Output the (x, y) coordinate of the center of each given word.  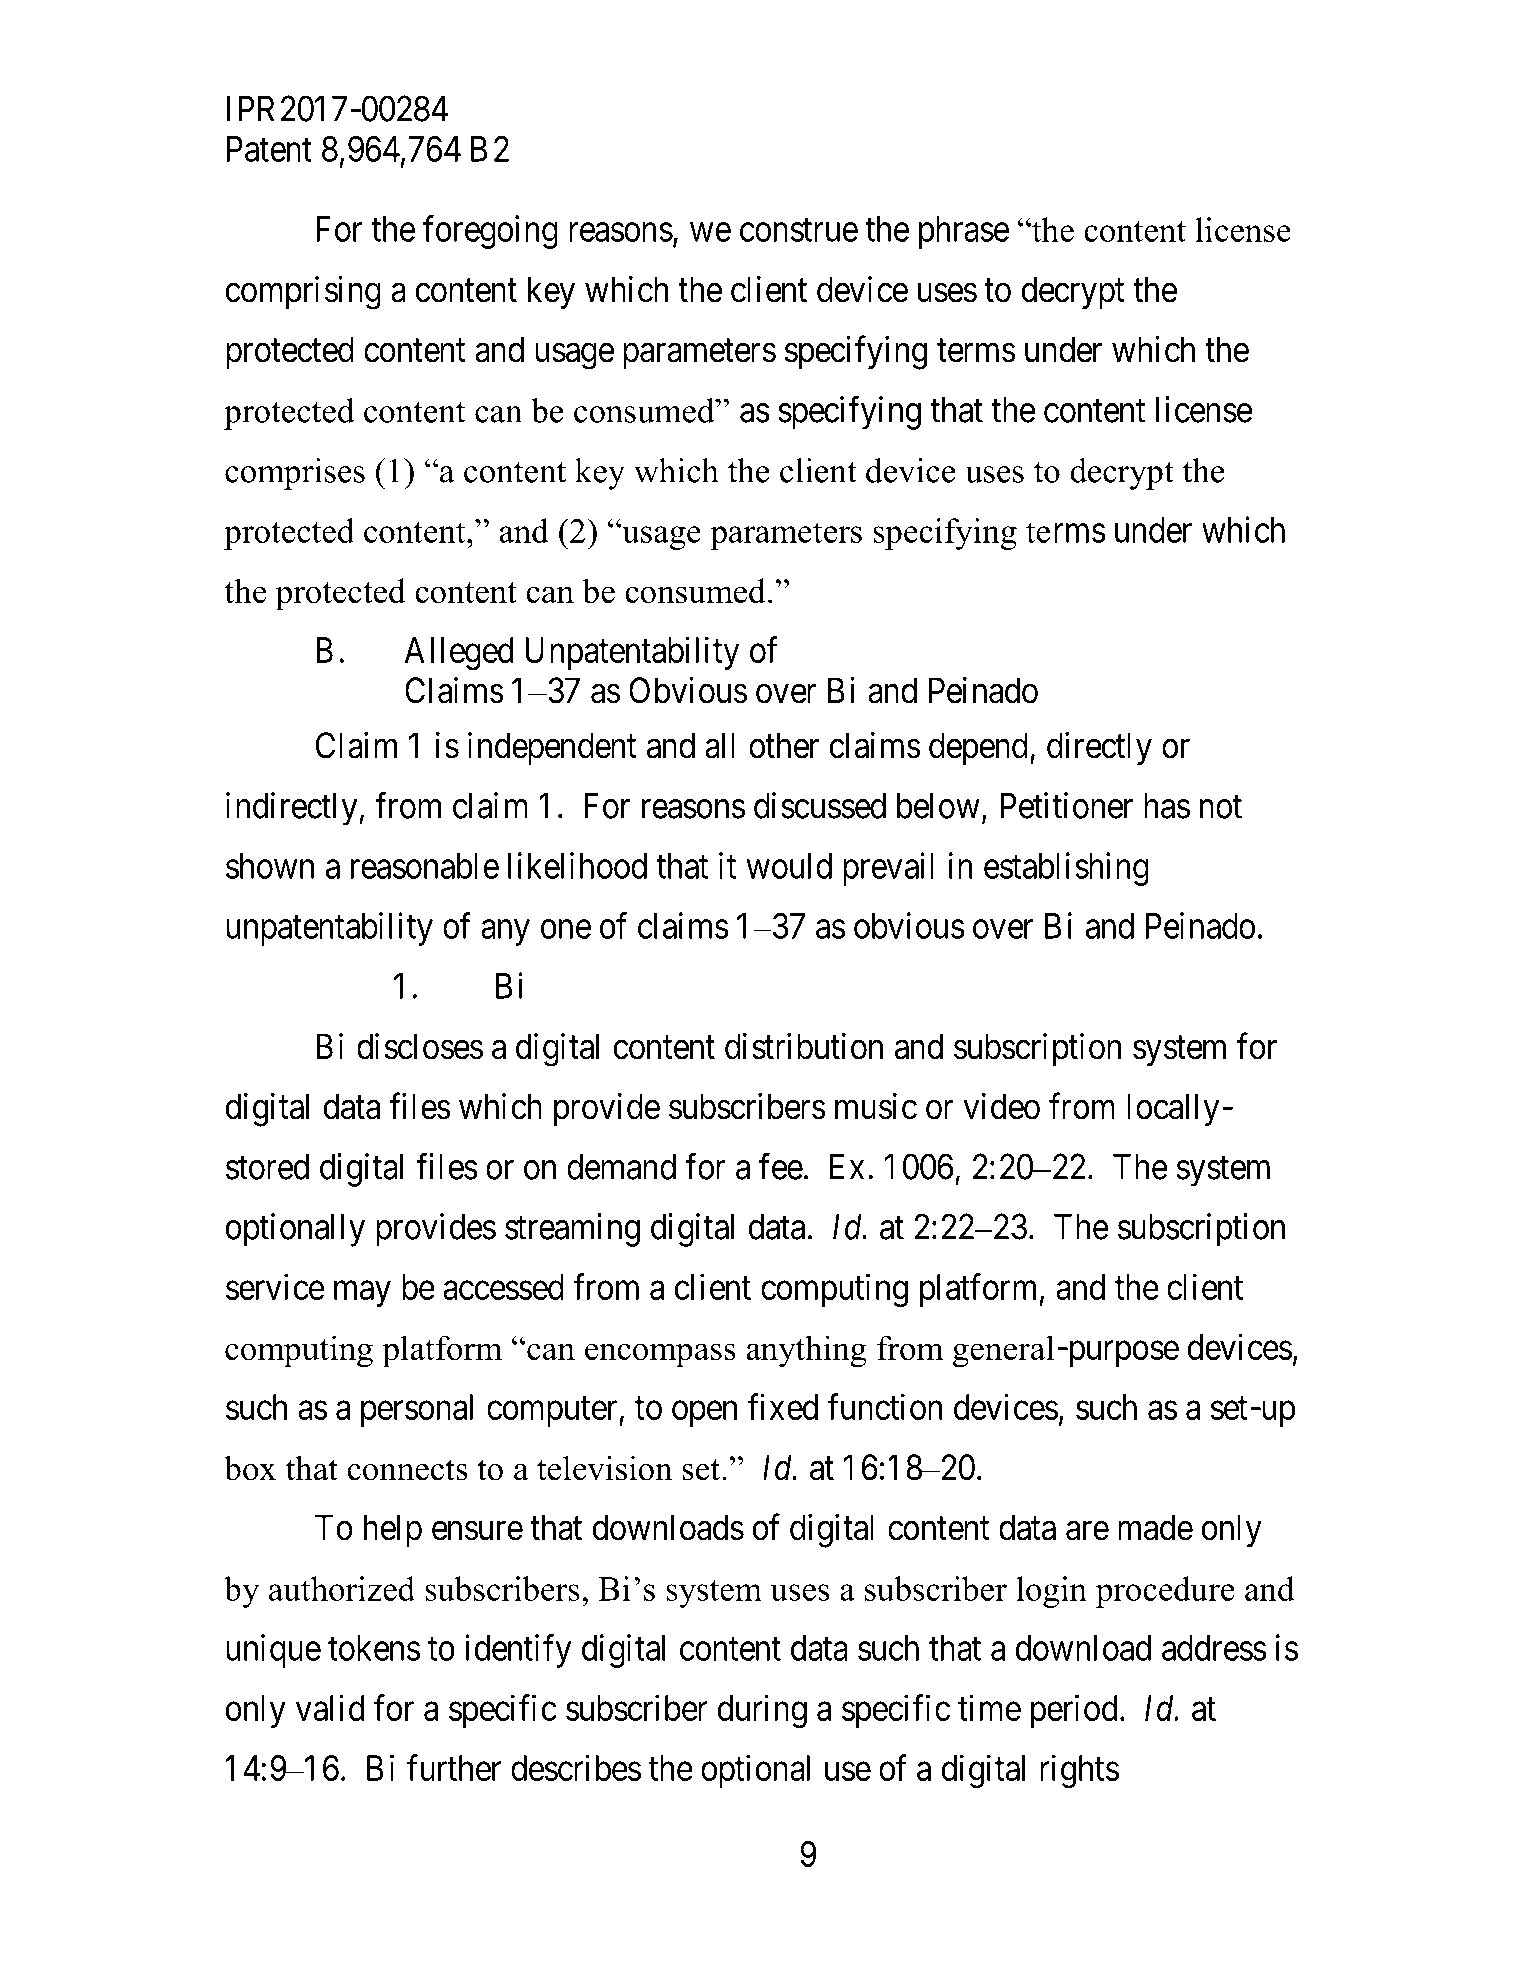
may (362, 1294)
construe (799, 230)
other (784, 745)
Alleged (458, 654)
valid (330, 1707)
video (1001, 1106)
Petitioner (1066, 805)
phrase (964, 232)
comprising (303, 293)
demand (621, 1167)
